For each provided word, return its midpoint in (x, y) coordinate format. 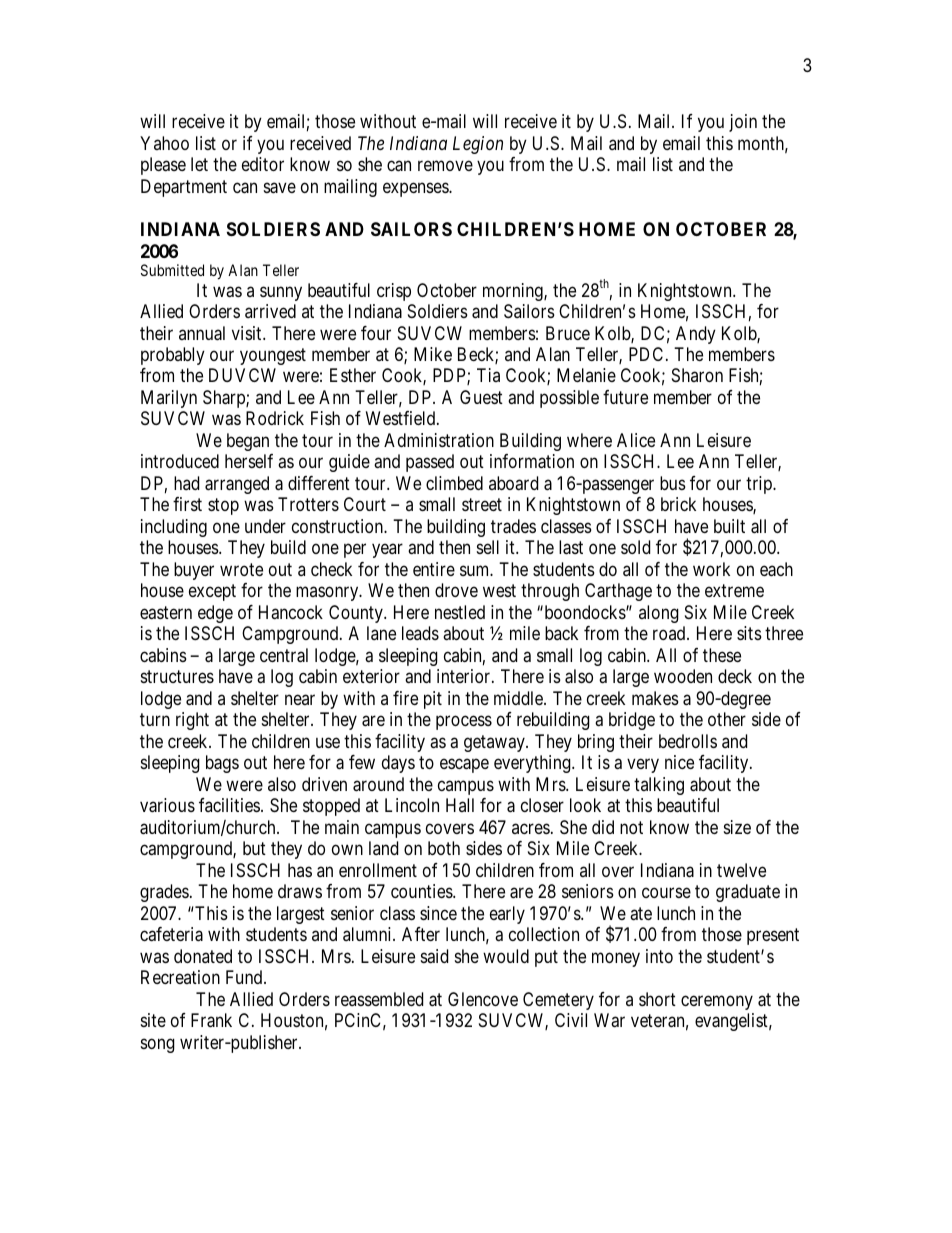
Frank (211, 1020)
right (192, 721)
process (464, 723)
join (743, 123)
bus (673, 483)
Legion (478, 145)
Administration (439, 440)
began (248, 442)
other (727, 719)
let (199, 164)
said (434, 956)
